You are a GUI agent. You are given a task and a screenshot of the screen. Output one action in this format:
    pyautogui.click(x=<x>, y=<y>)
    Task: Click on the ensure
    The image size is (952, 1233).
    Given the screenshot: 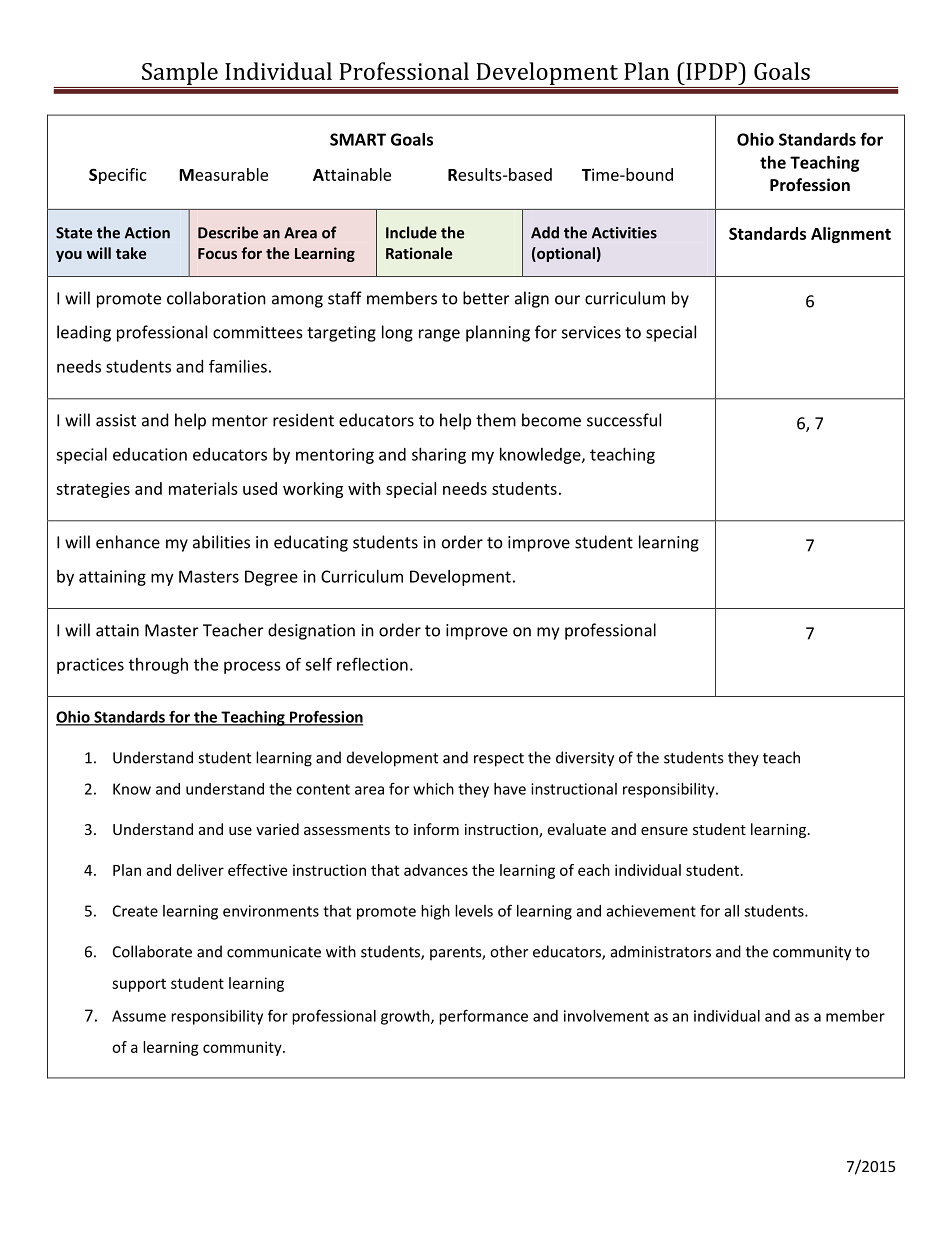 What is the action you would take?
    pyautogui.click(x=664, y=831)
